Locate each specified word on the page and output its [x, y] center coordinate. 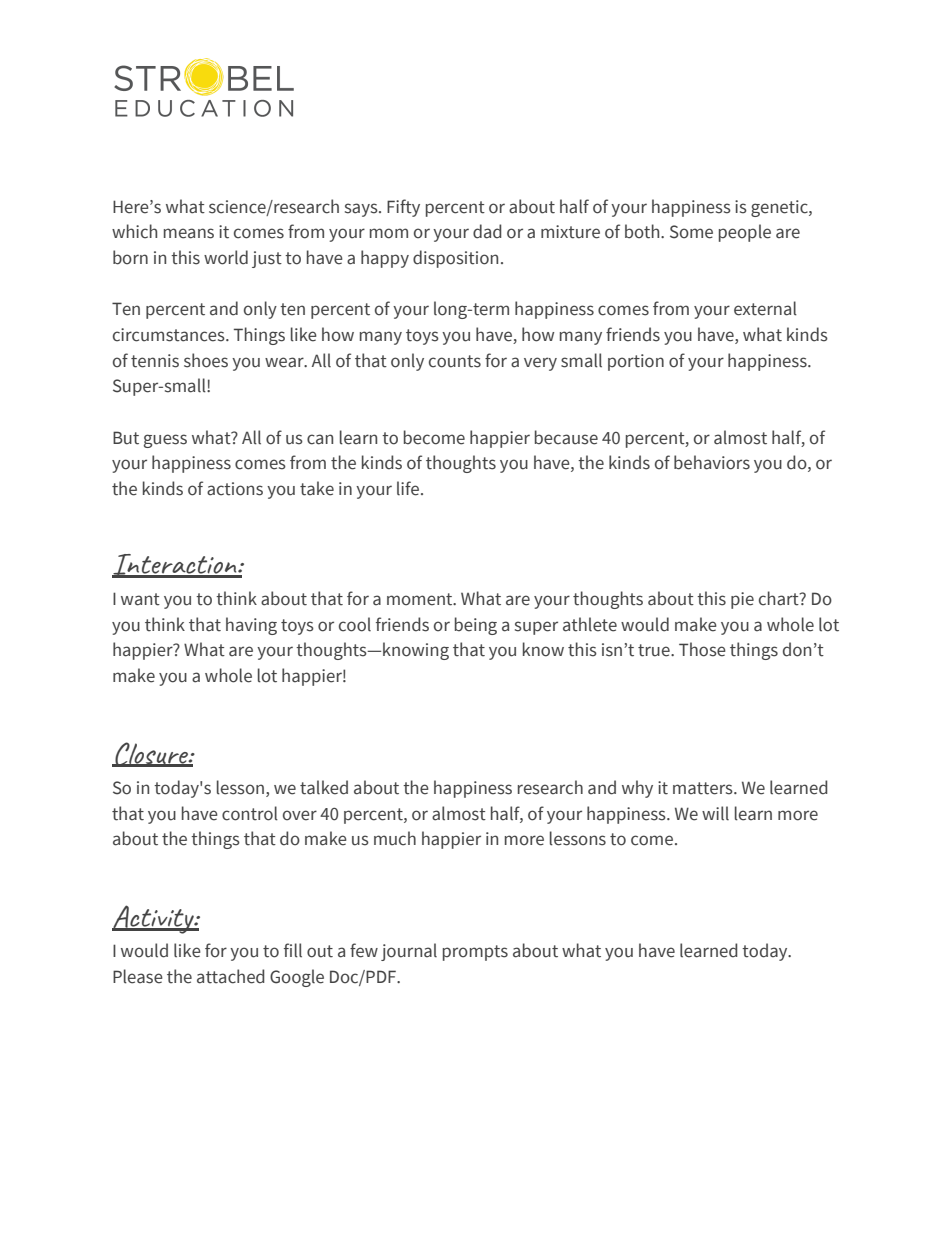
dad [487, 231]
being [476, 626]
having [251, 626]
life [409, 488]
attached [231, 976]
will [715, 813]
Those [702, 649]
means [189, 233]
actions [235, 489]
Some [691, 232]
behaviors [712, 462]
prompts [475, 953]
